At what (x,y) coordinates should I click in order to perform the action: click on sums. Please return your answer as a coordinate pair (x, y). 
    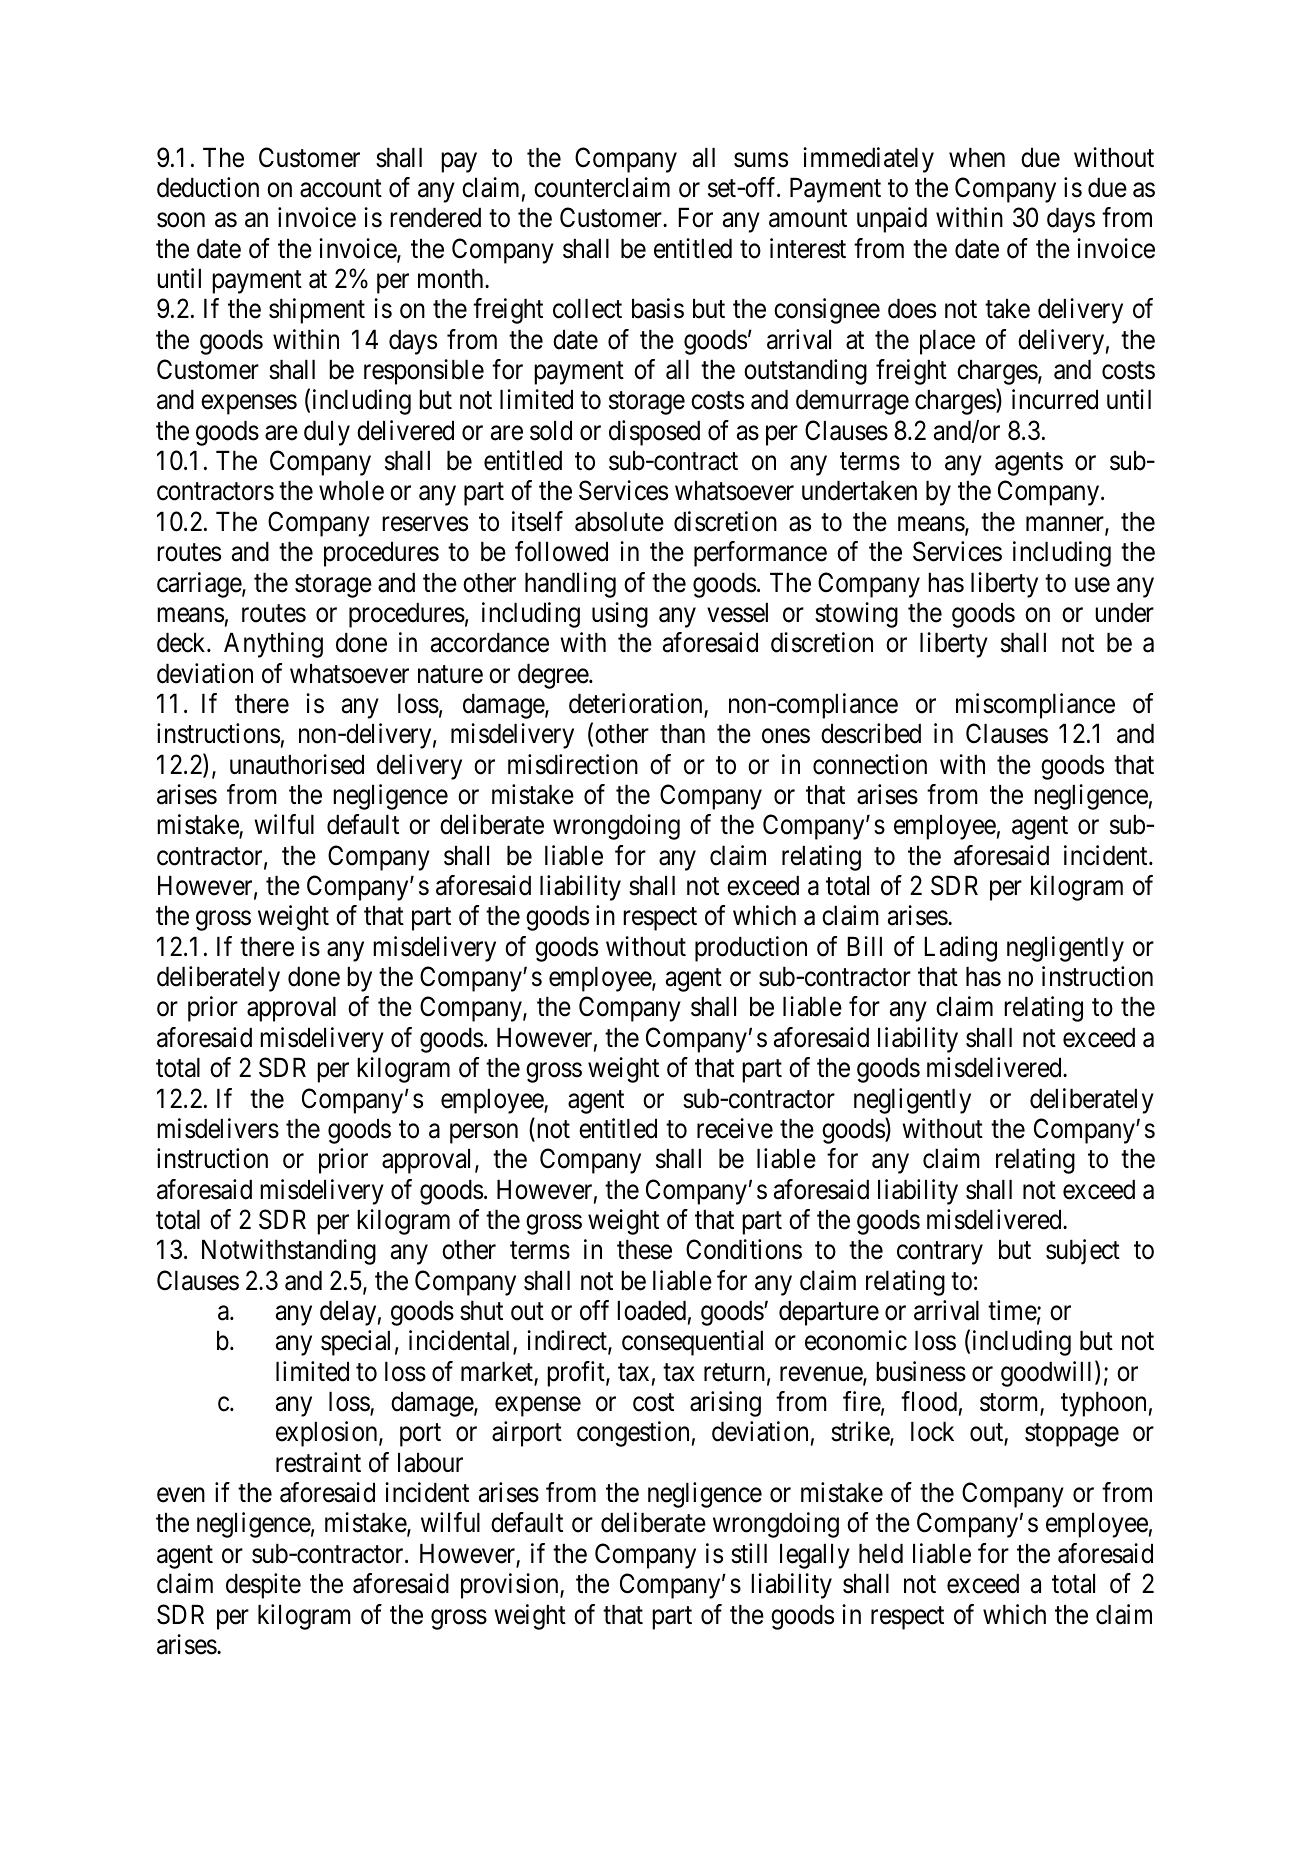
    Looking at the image, I should click on (761, 160).
